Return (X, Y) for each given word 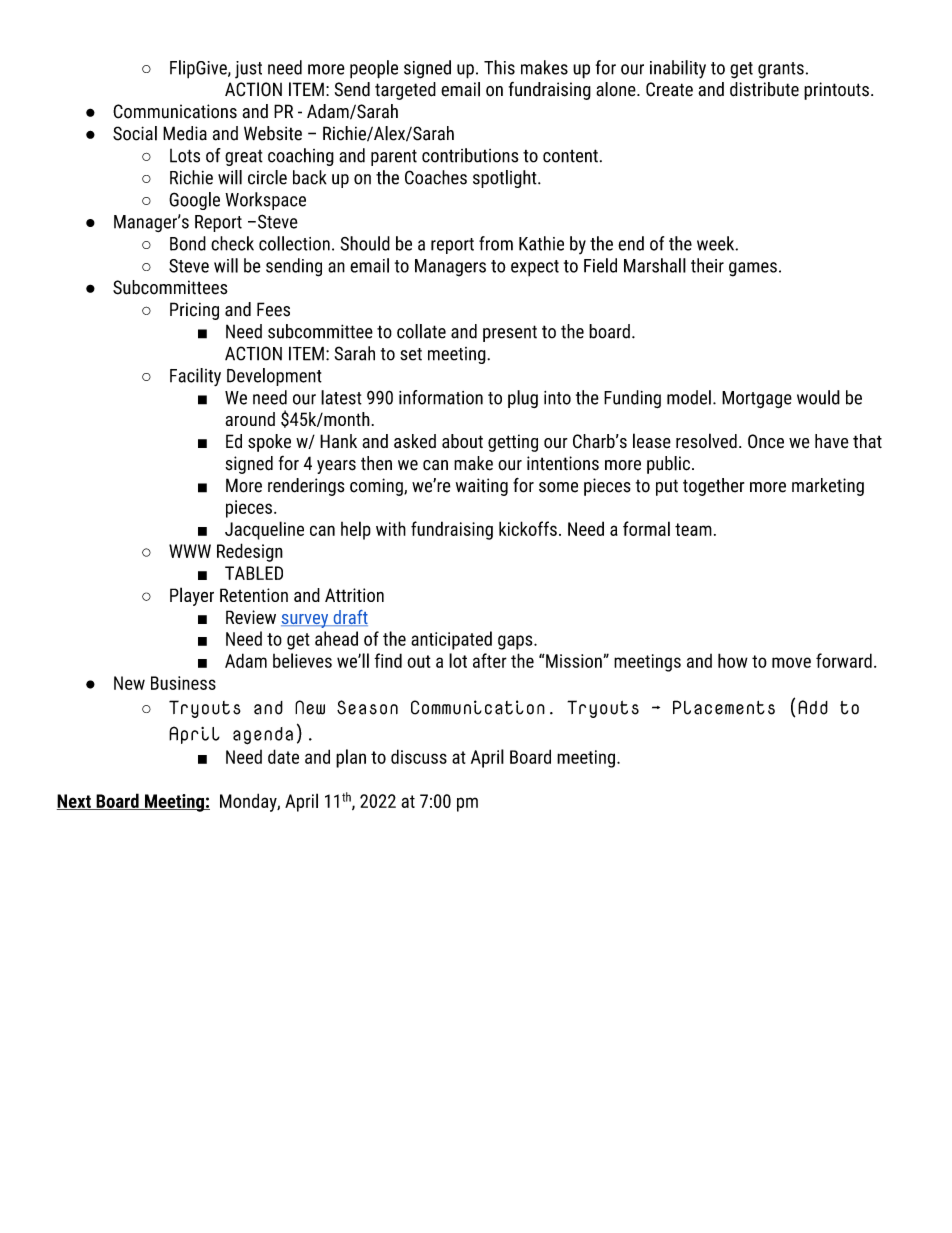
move (791, 662)
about (462, 441)
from (496, 243)
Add (813, 707)
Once (766, 441)
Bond (188, 243)
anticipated (451, 640)
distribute (764, 89)
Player (192, 596)
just (248, 70)
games (753, 269)
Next (75, 802)
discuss (419, 756)
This (499, 67)
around (250, 419)
